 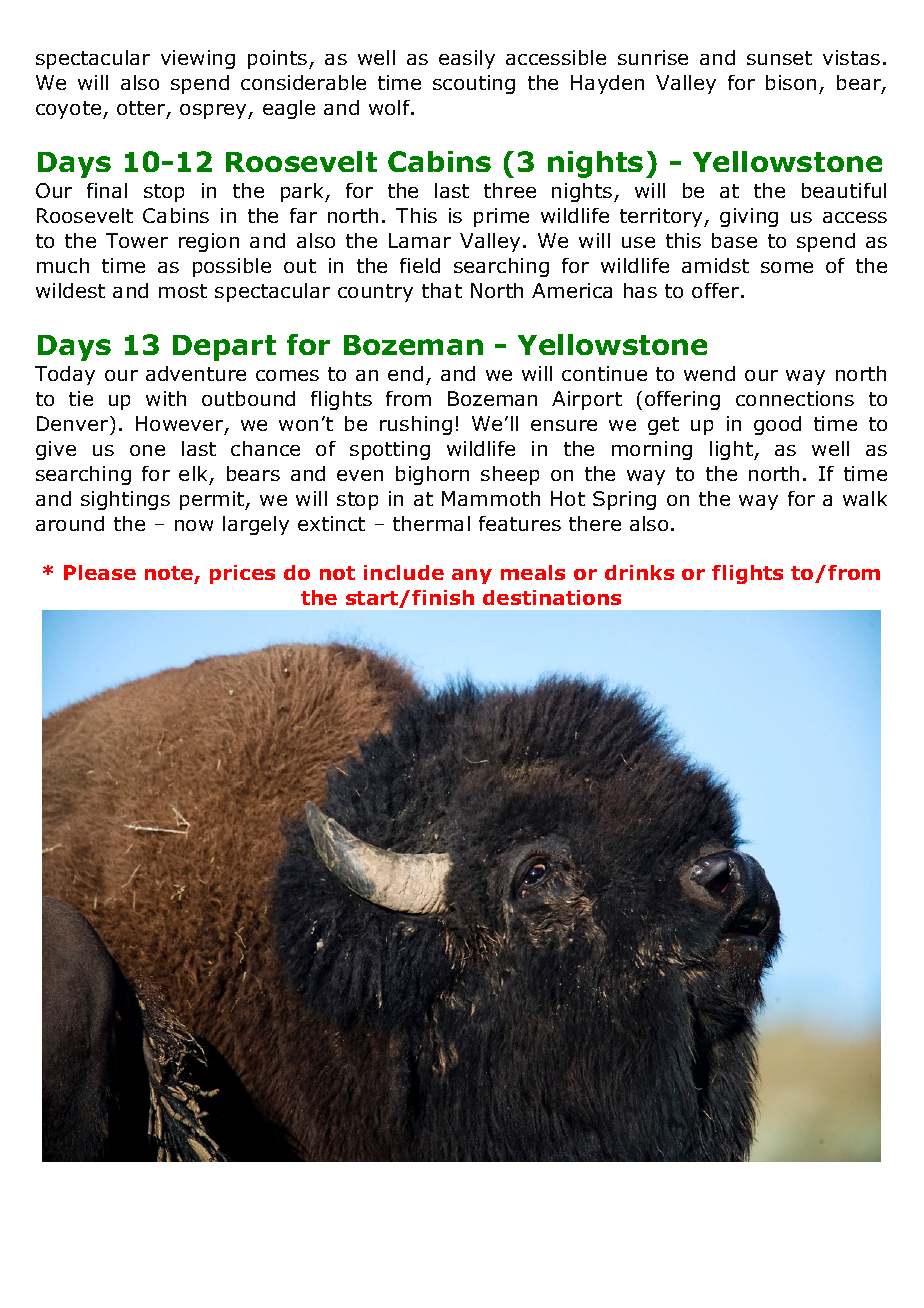 I want to click on viewing, so click(x=198, y=59).
